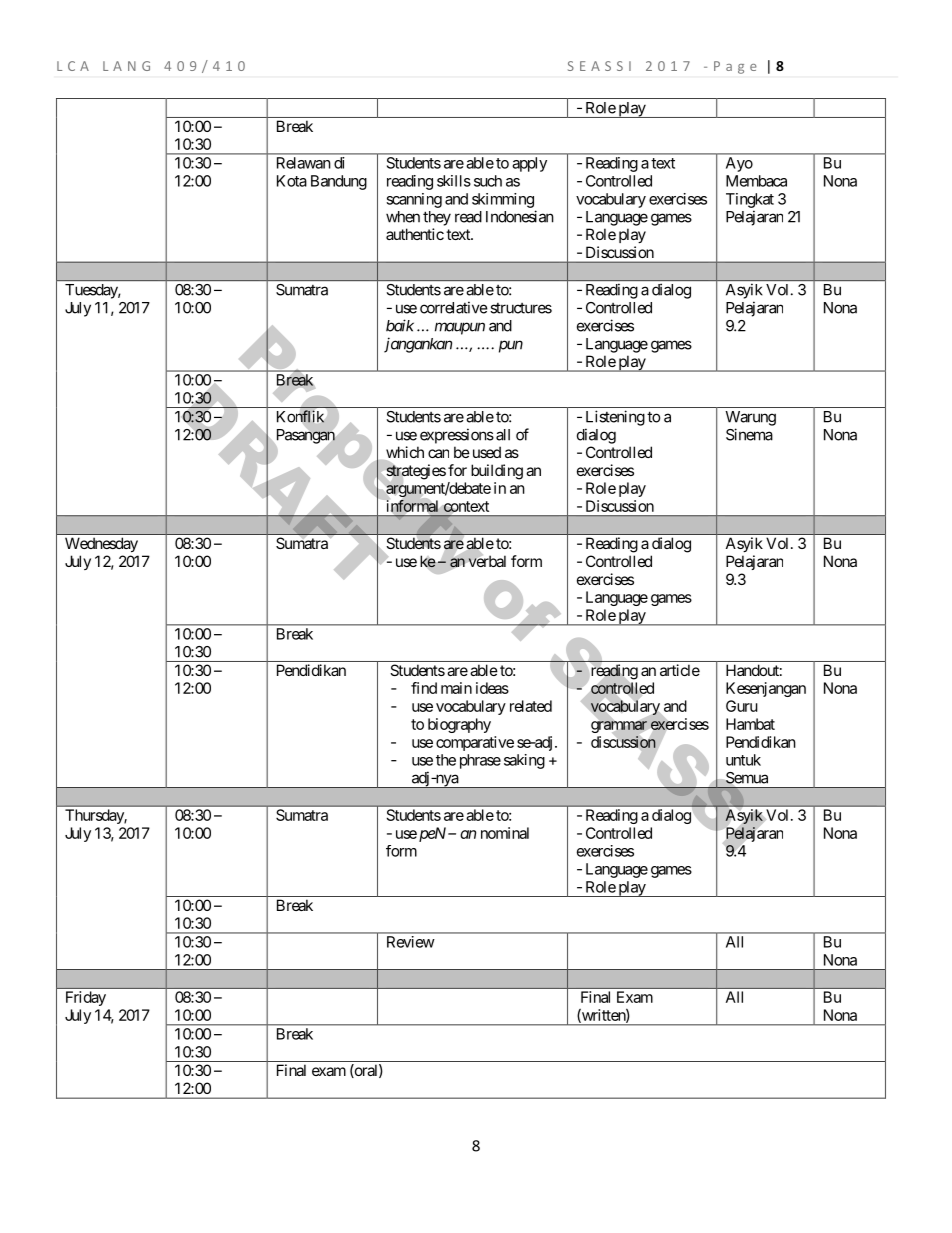 This document has width=952, height=1233. I want to click on which, so click(404, 453).
